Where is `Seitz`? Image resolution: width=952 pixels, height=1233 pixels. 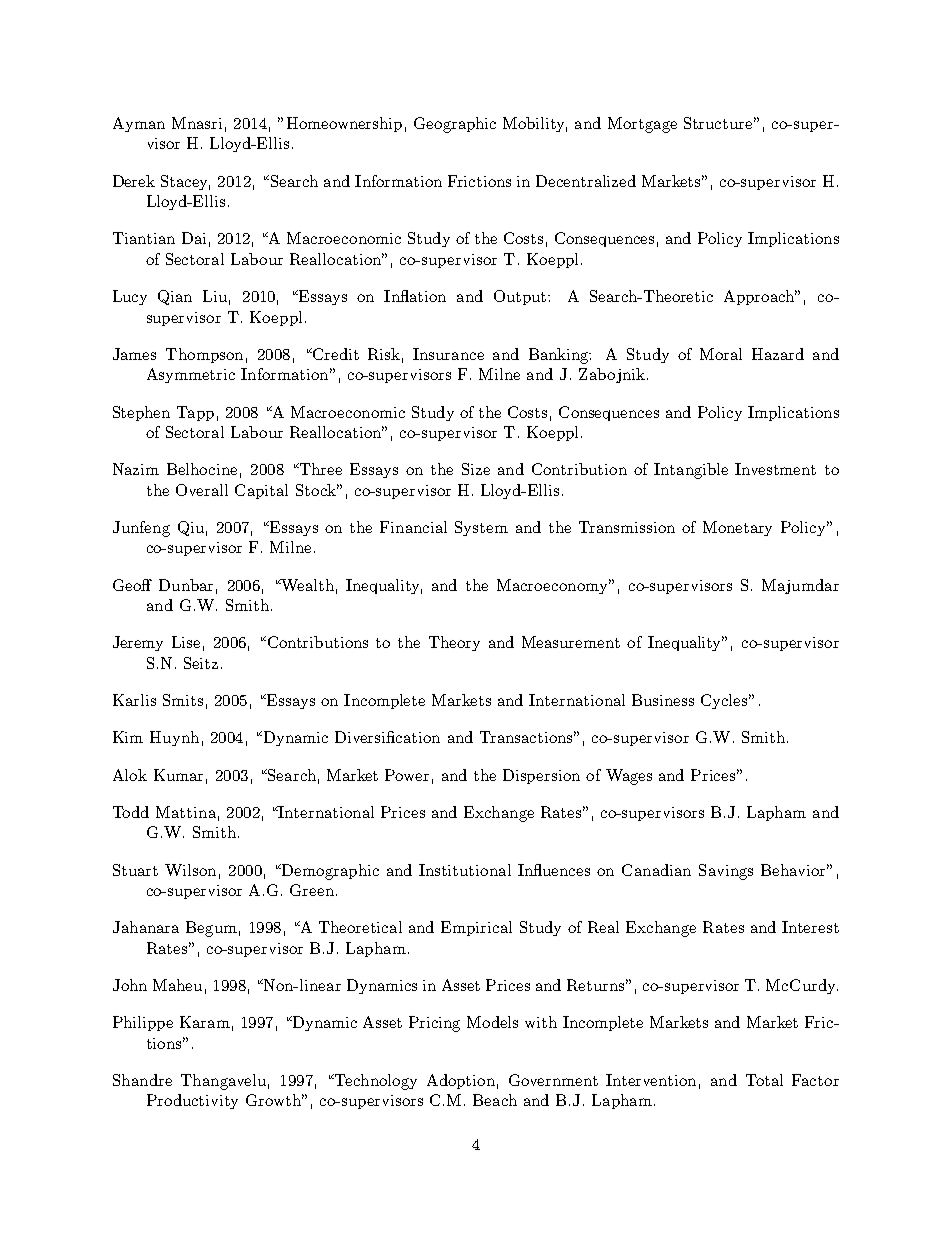 Seitz is located at coordinates (201, 663).
